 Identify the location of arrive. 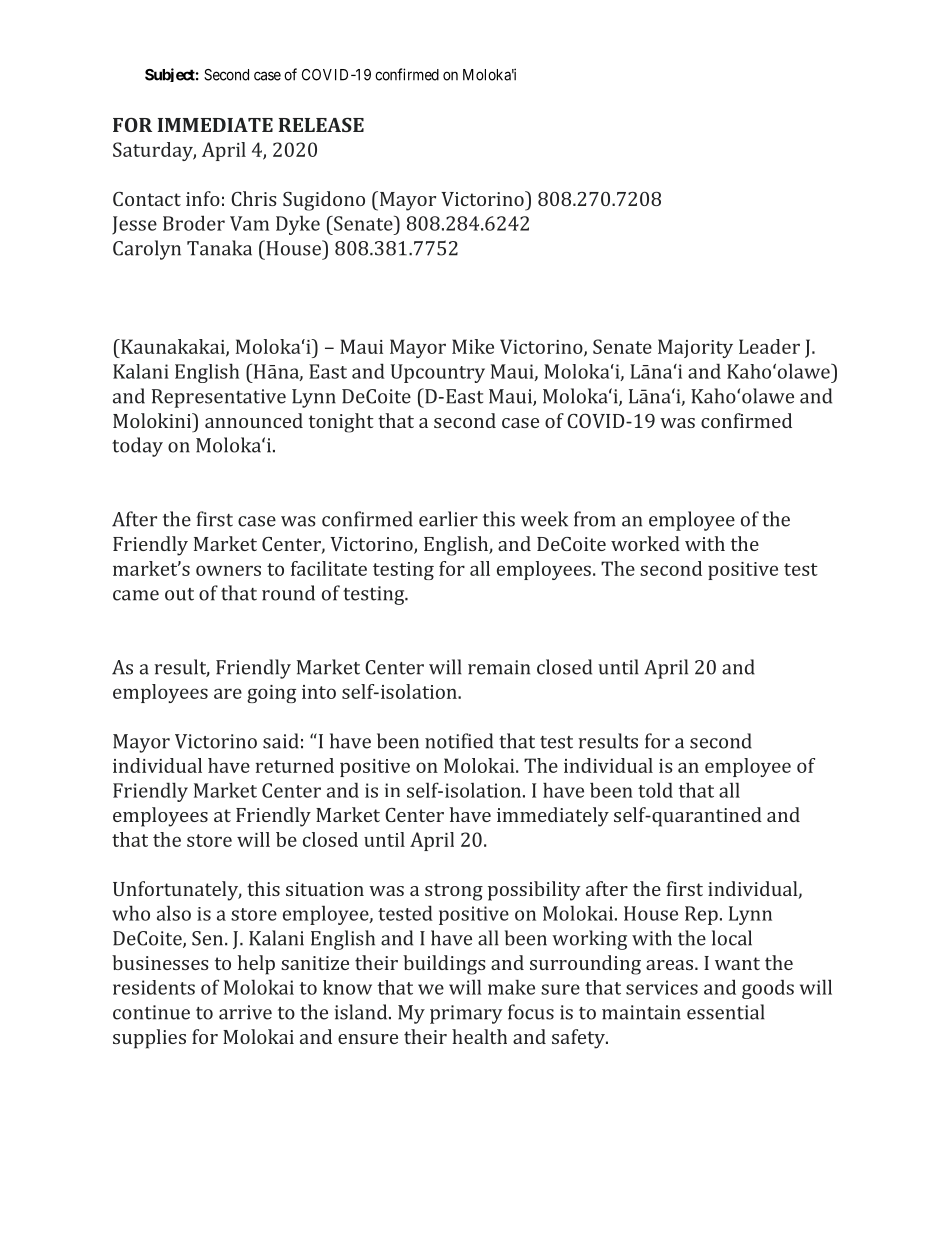
(245, 1012).
